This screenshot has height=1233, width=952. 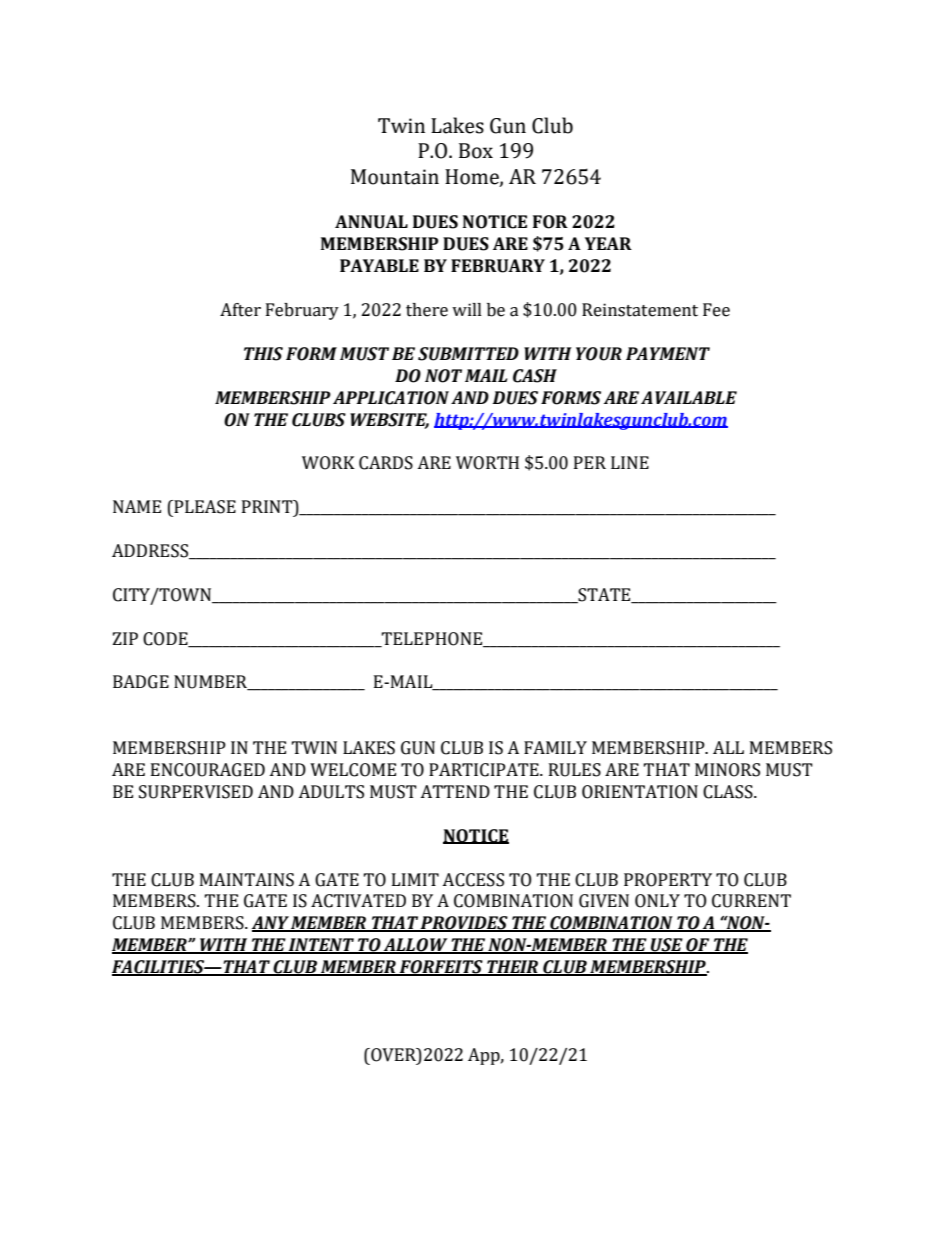 What do you see at coordinates (271, 924) in the screenshot?
I see `ANY` at bounding box center [271, 924].
